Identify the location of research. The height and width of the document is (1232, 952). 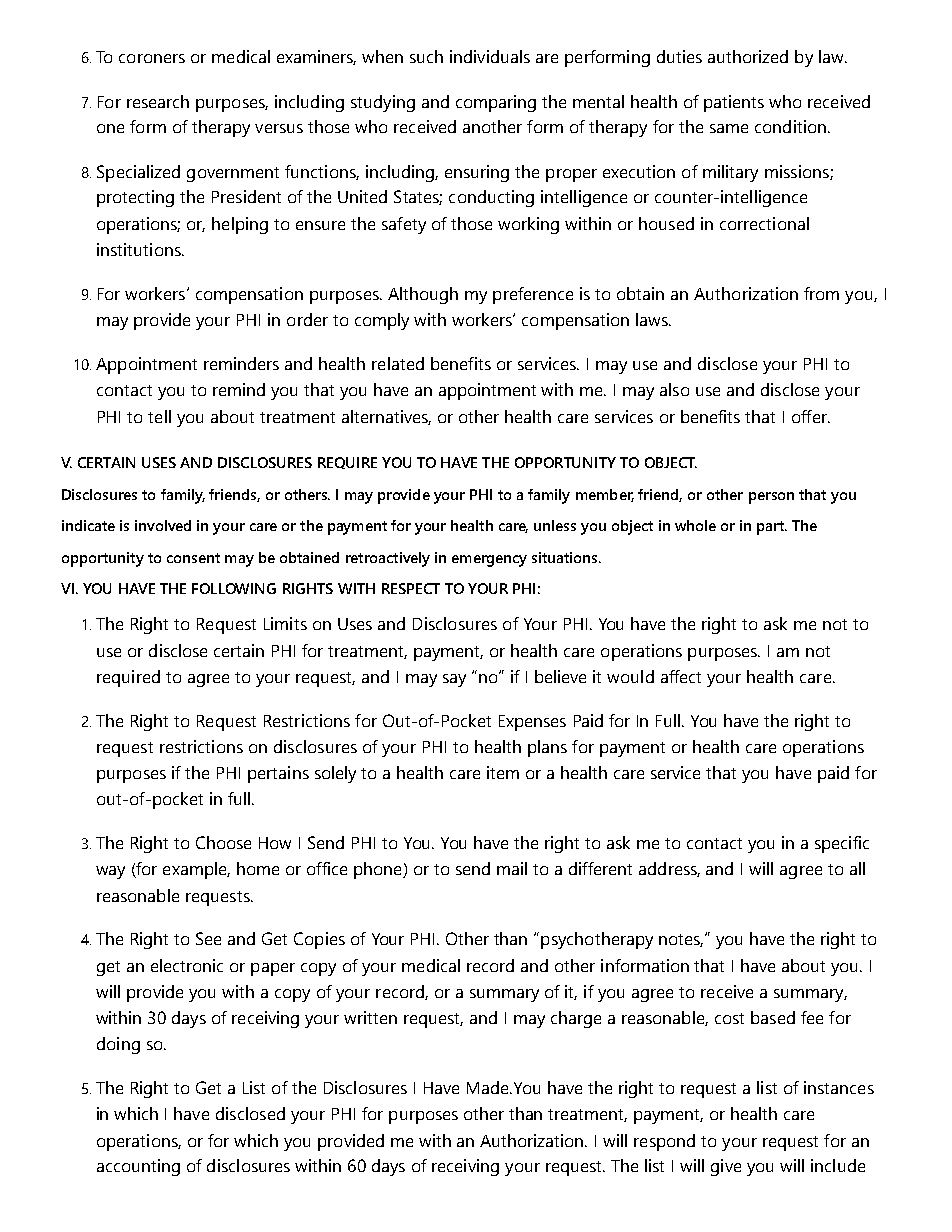
(158, 101).
